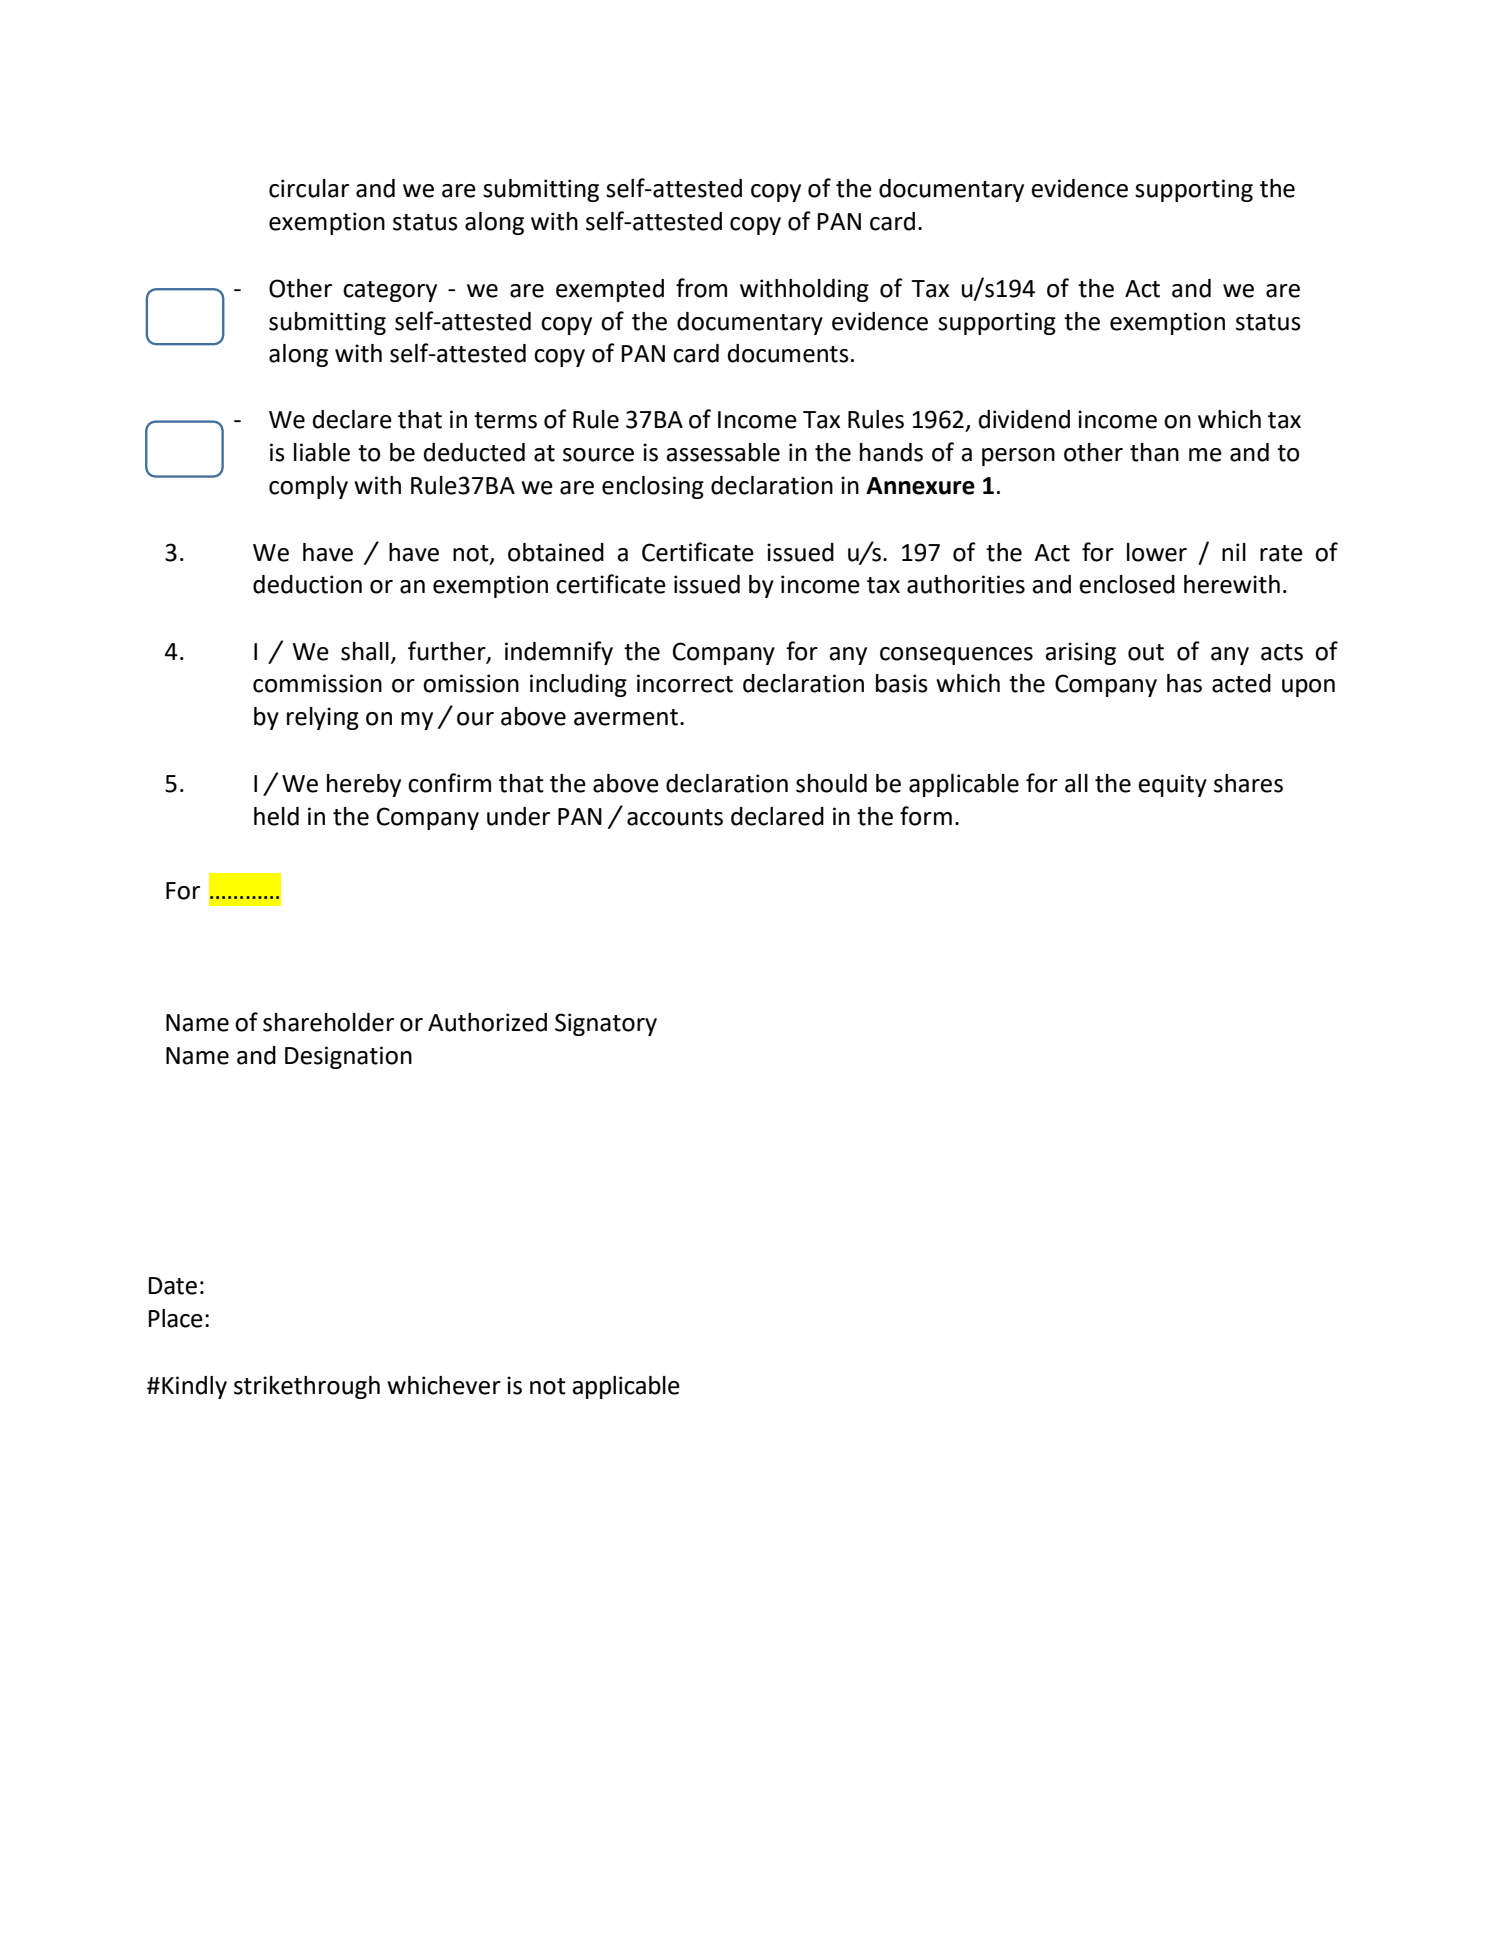 This screenshot has width=1498, height=1938. Describe the element at coordinates (1024, 419) in the screenshot. I see `dividend` at that location.
